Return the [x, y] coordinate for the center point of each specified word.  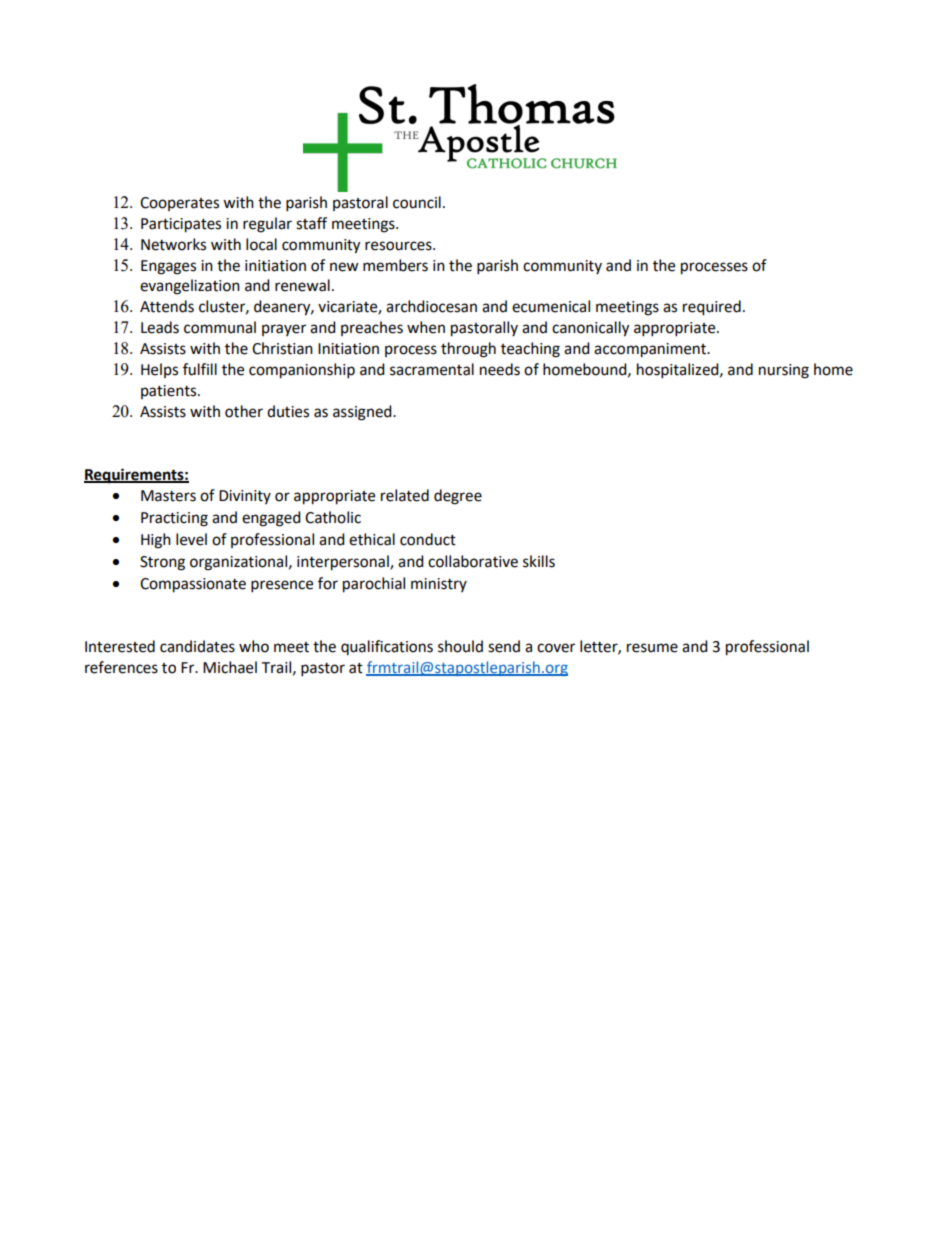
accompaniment [651, 350]
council [417, 202]
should [460, 646]
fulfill [200, 369]
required [712, 308]
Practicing [174, 519]
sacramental [432, 369]
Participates [181, 225]
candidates [197, 646]
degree [458, 497]
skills [539, 561]
